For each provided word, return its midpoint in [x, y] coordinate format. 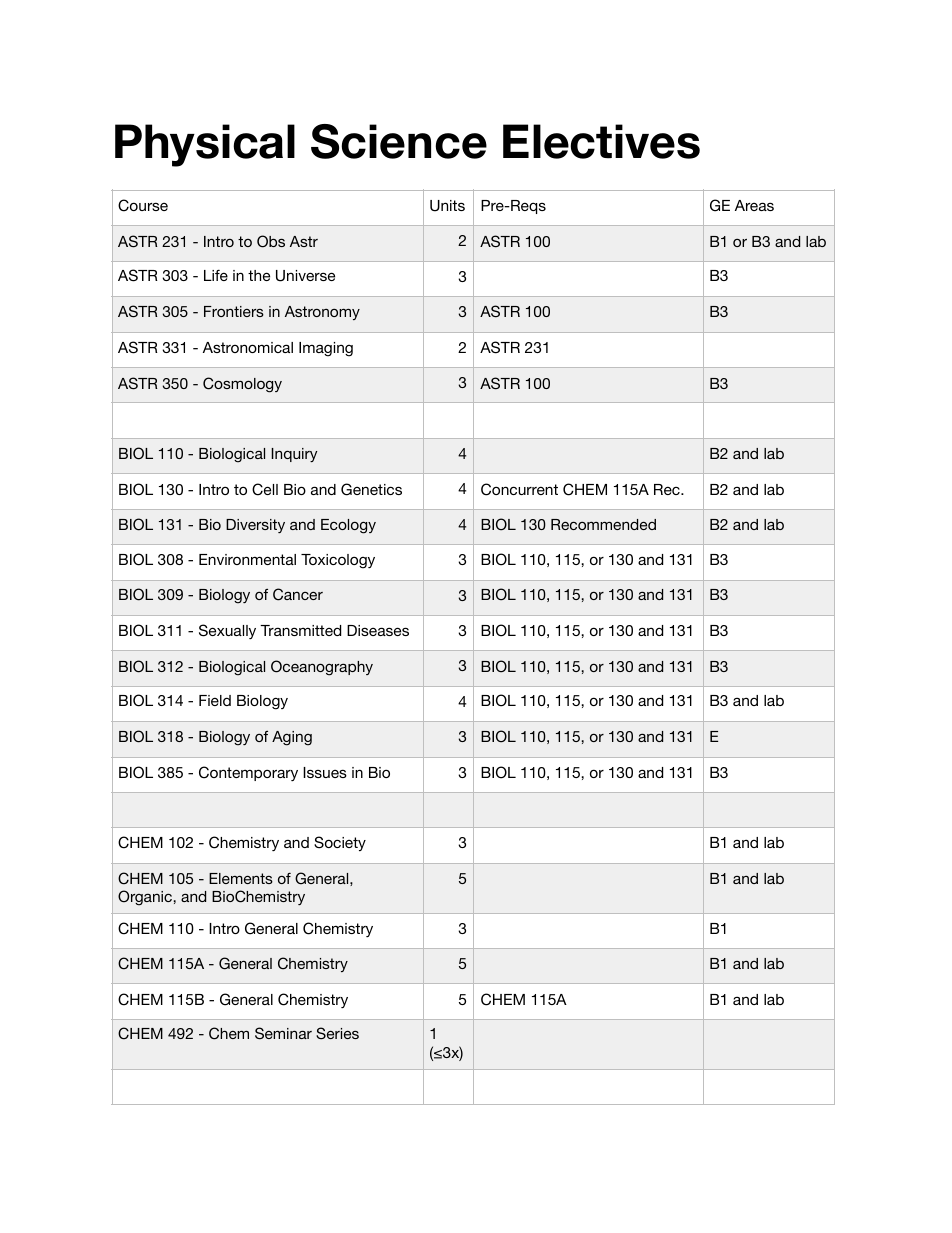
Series [337, 1033]
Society [340, 843]
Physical [205, 145]
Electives [601, 141]
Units [447, 206]
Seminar [283, 1033]
